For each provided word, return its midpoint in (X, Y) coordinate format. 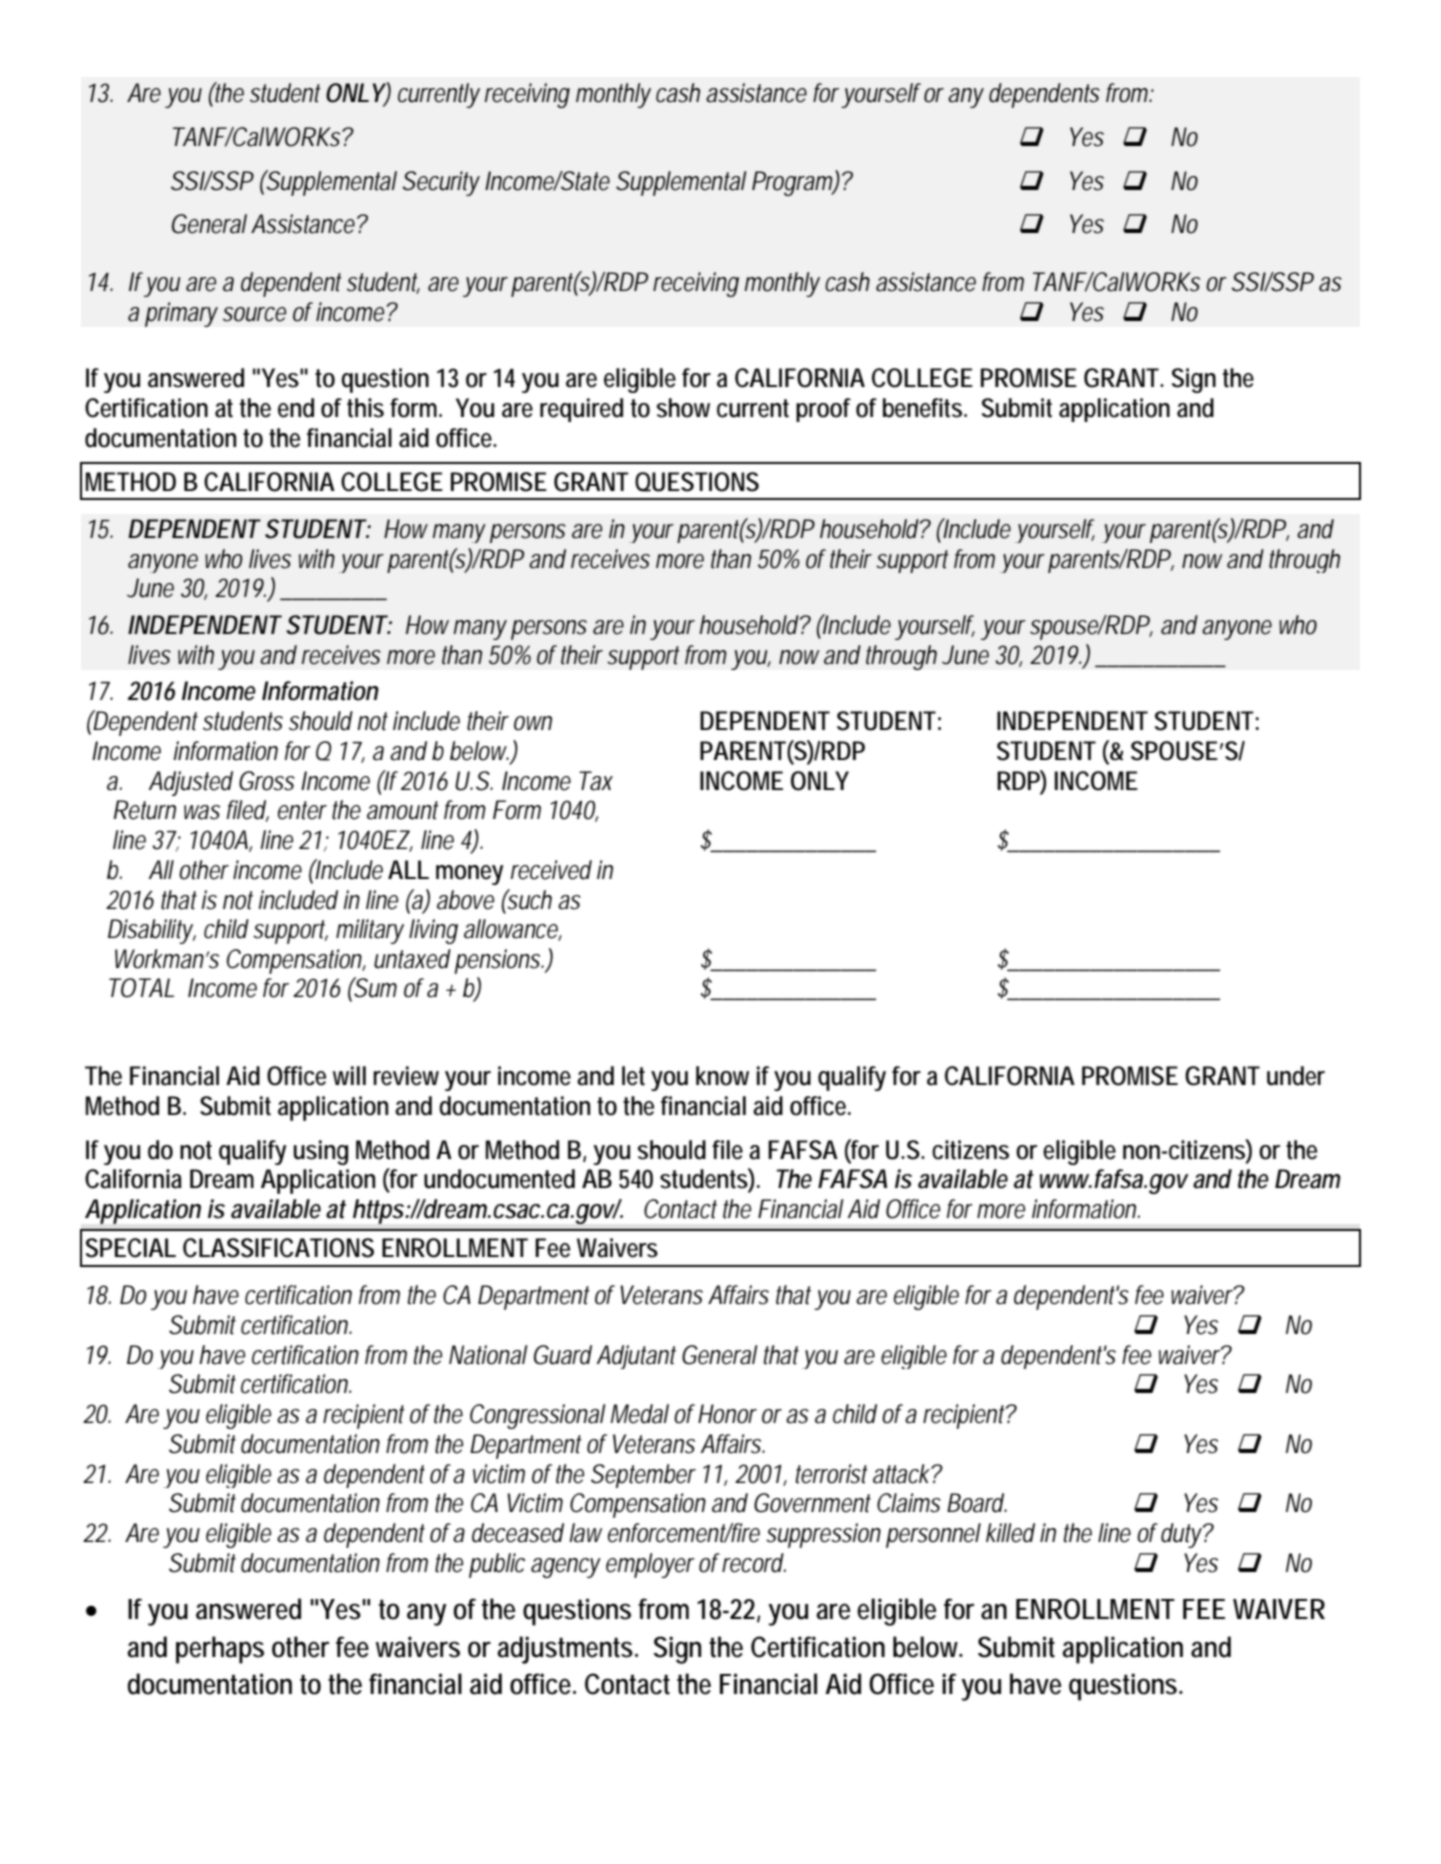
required (581, 410)
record (754, 1563)
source (254, 314)
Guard (563, 1355)
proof (823, 410)
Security (441, 183)
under (1296, 1076)
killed (1010, 1533)
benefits (925, 408)
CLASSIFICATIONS (278, 1248)
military (370, 931)
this (365, 408)
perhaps (220, 1650)
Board (977, 1503)
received (551, 870)
